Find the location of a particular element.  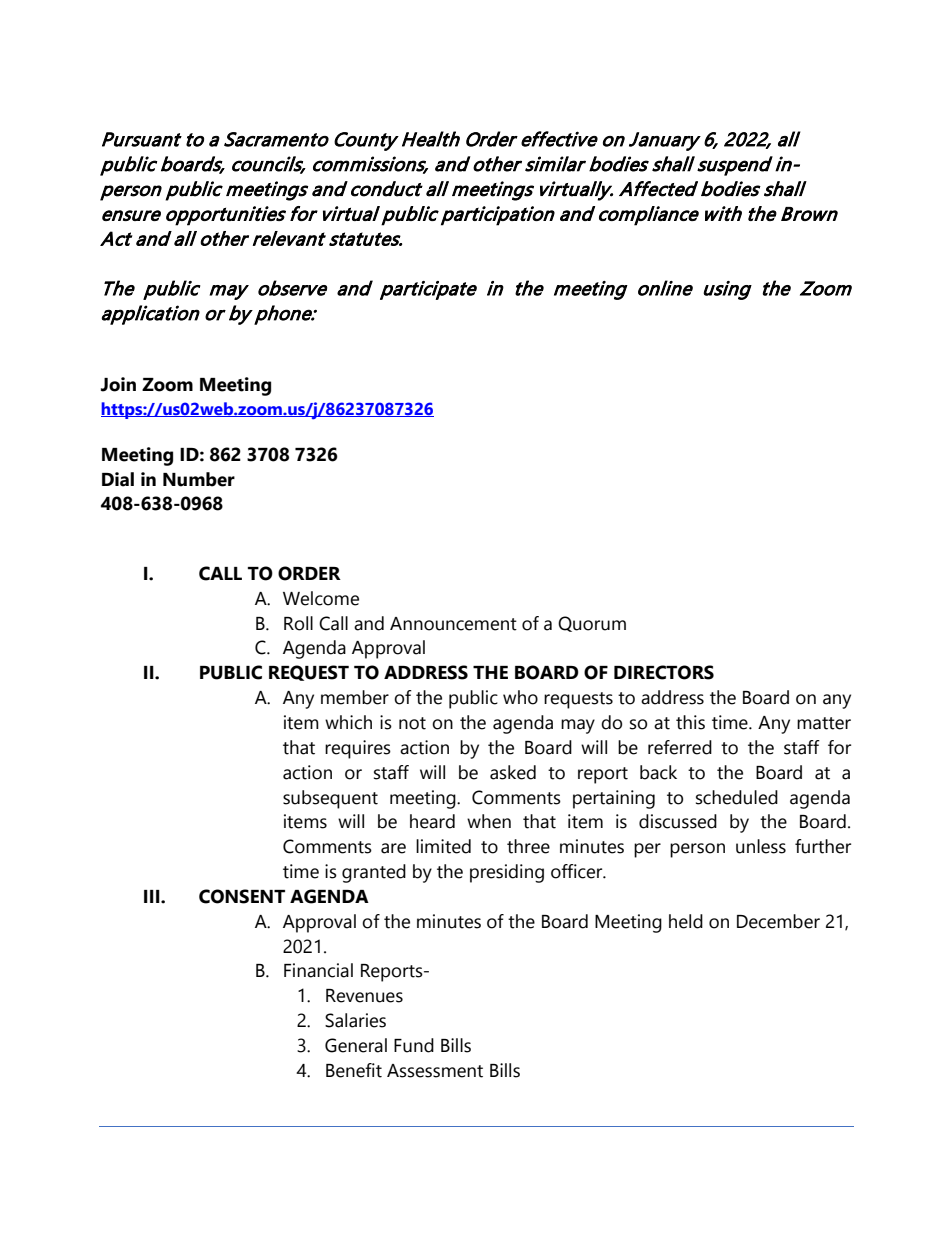

Quorum is located at coordinates (592, 624).
